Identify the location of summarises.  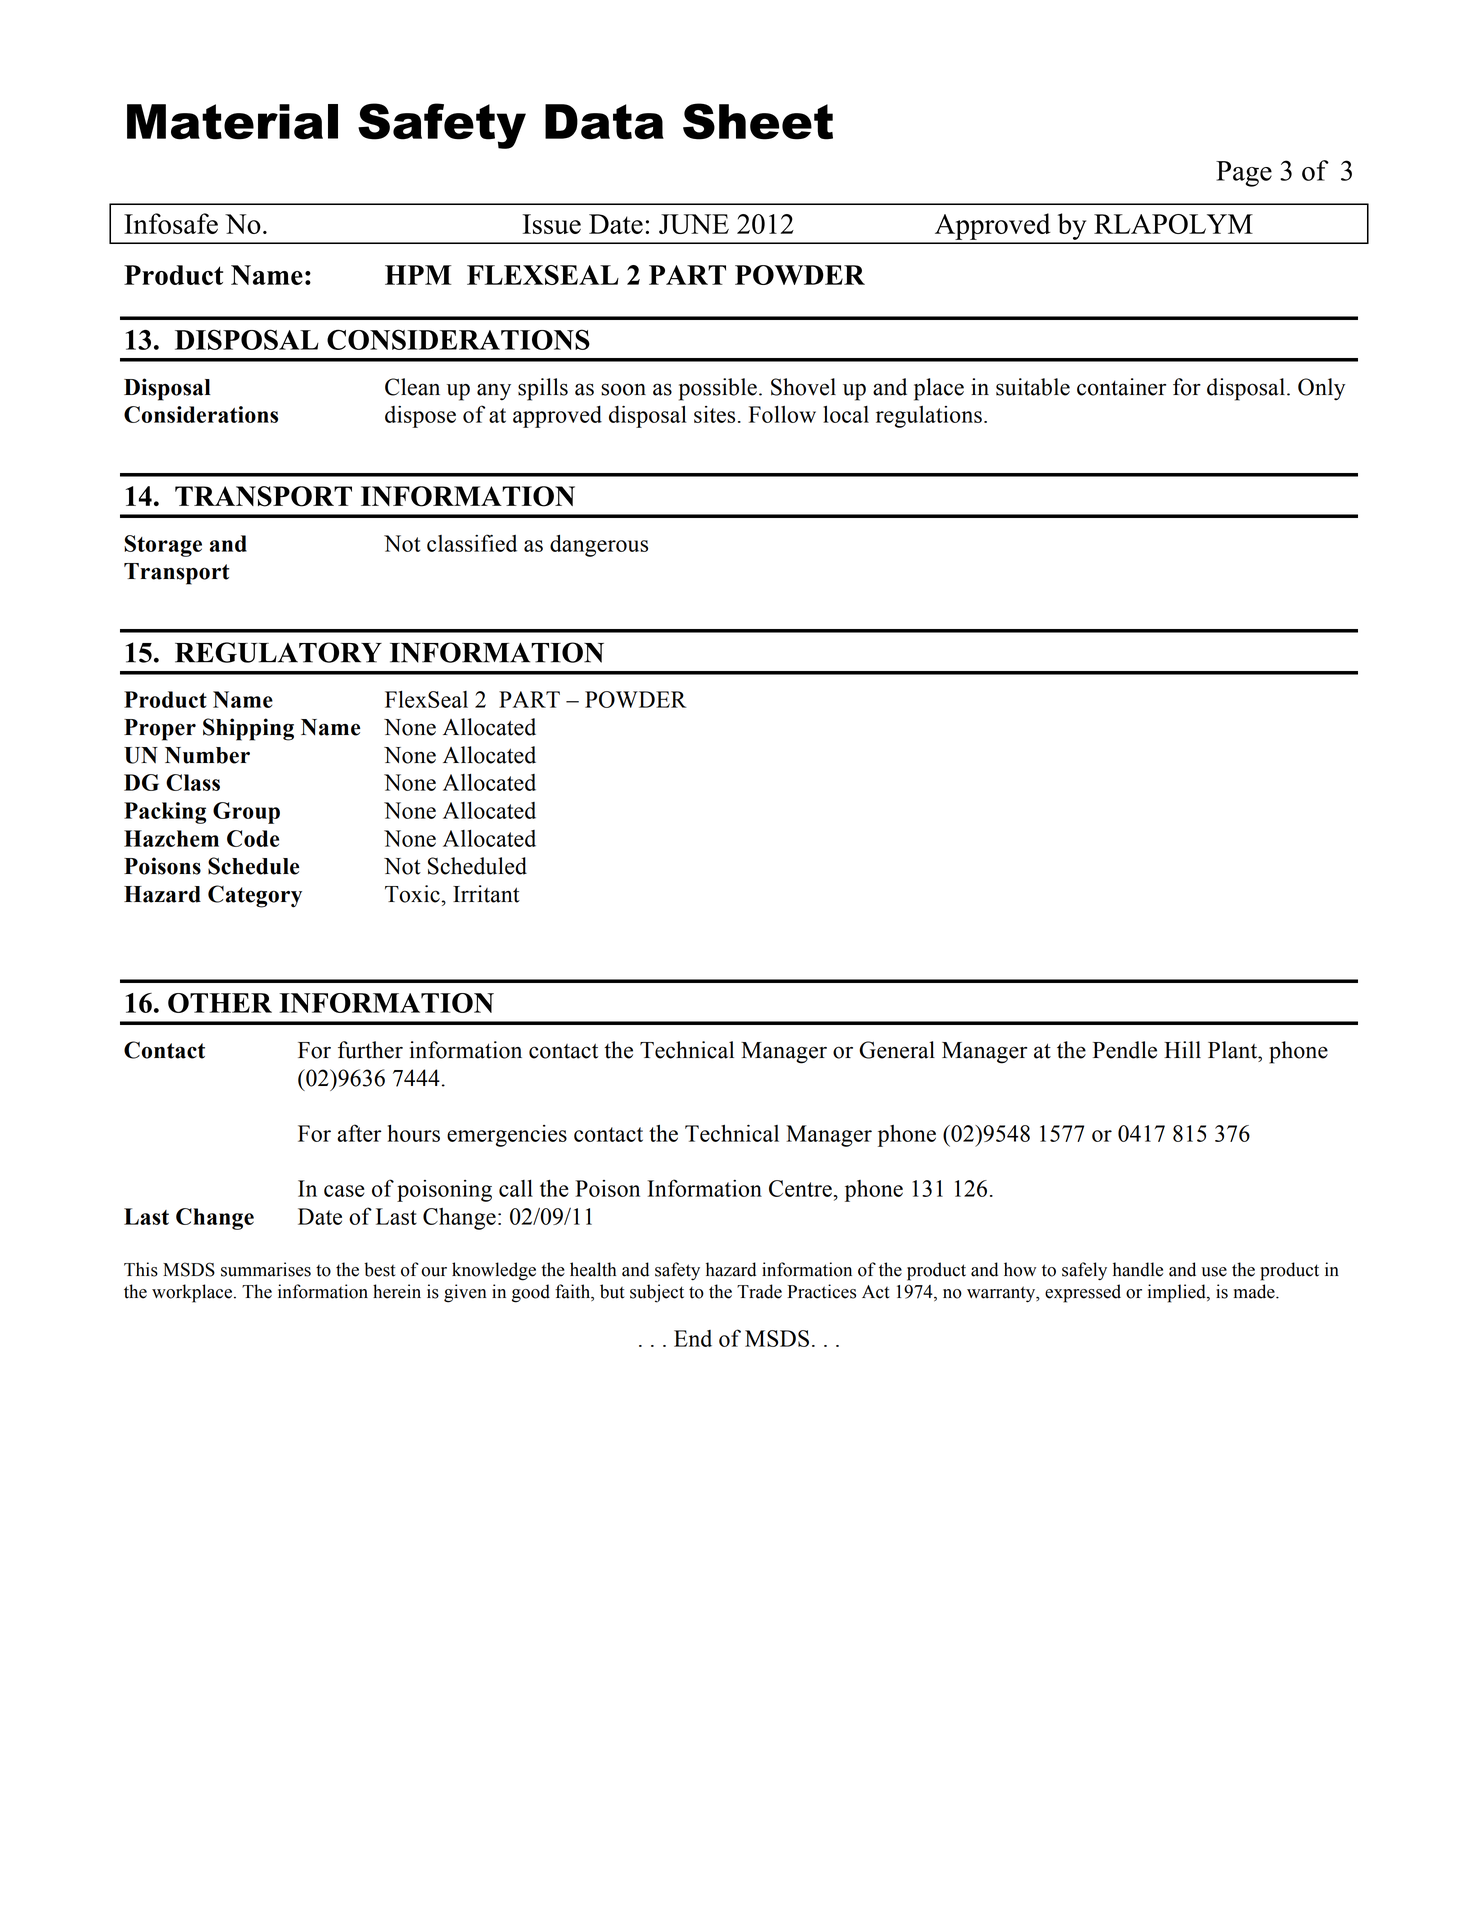
(266, 1269).
